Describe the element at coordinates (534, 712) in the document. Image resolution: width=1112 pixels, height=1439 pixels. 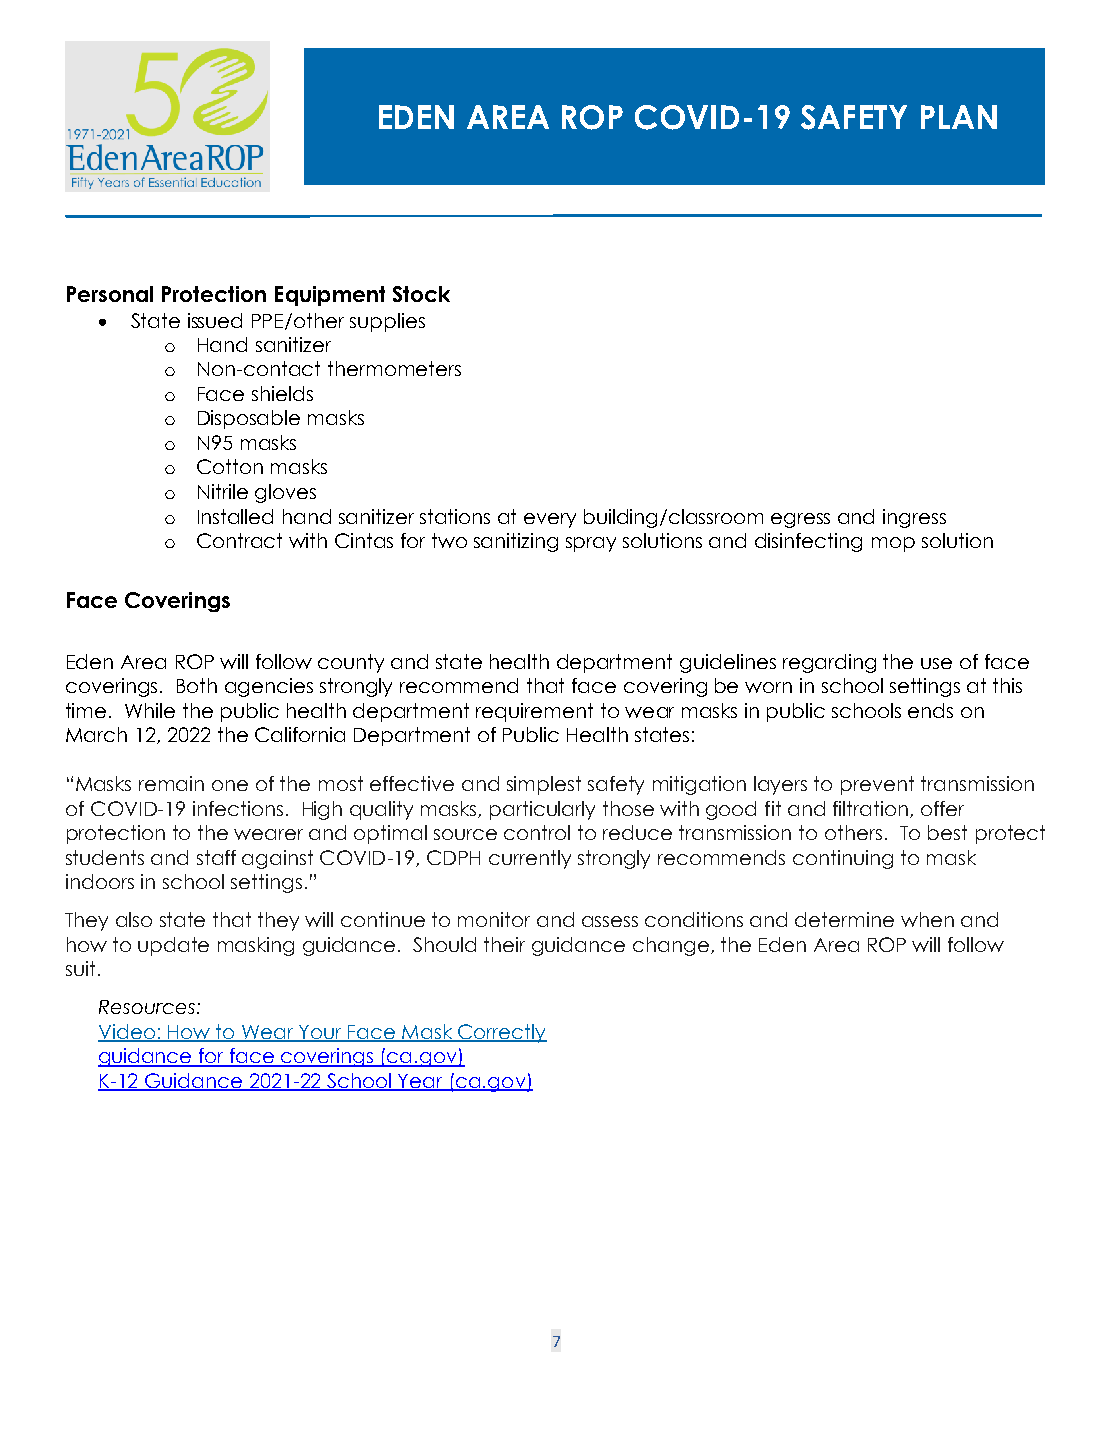
I see `requirement` at that location.
